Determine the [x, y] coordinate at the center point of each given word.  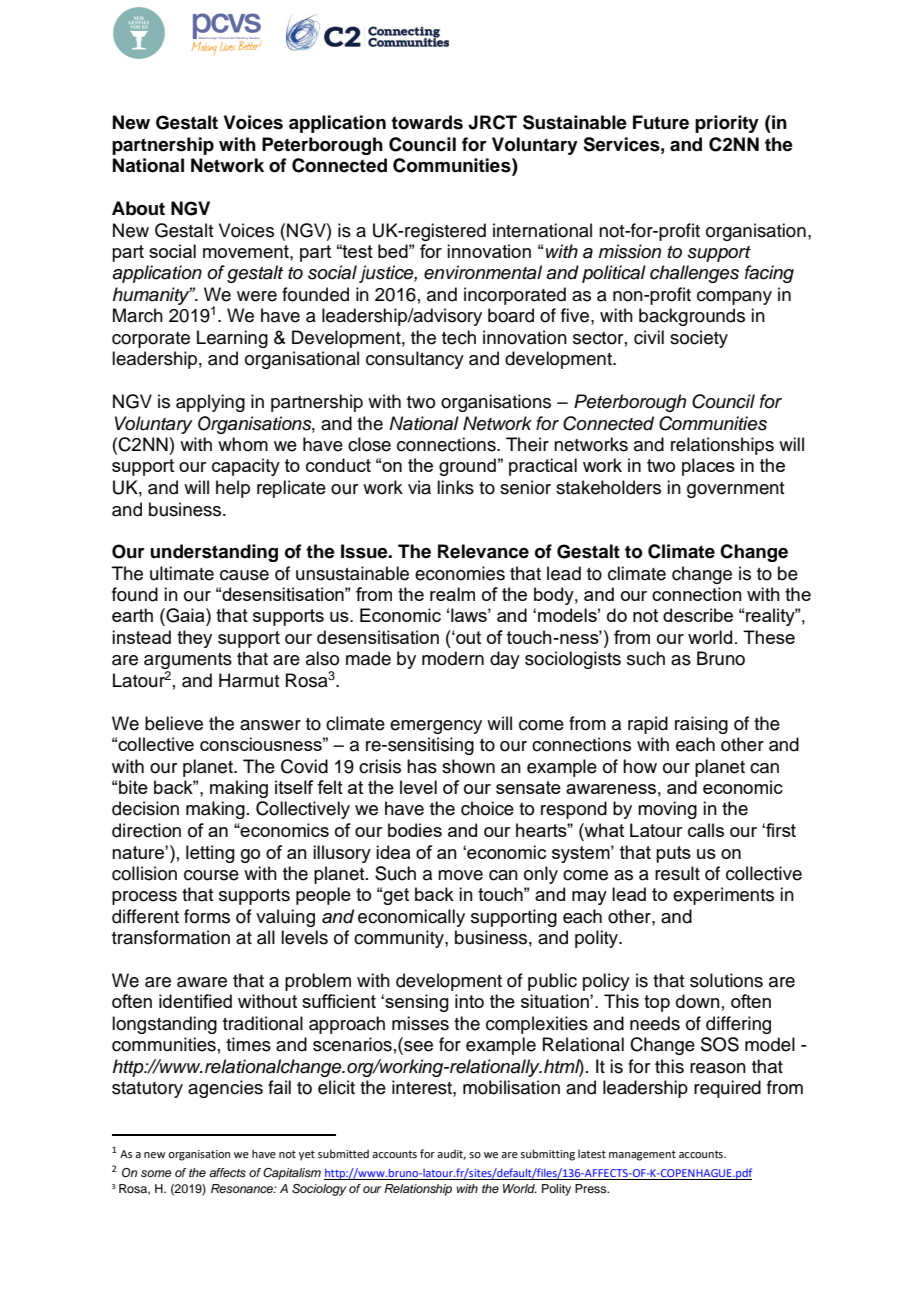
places [708, 467]
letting [210, 854]
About [138, 208]
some [156, 1173]
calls [706, 830]
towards [427, 122]
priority [727, 124]
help [233, 489]
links [455, 487]
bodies [415, 830]
